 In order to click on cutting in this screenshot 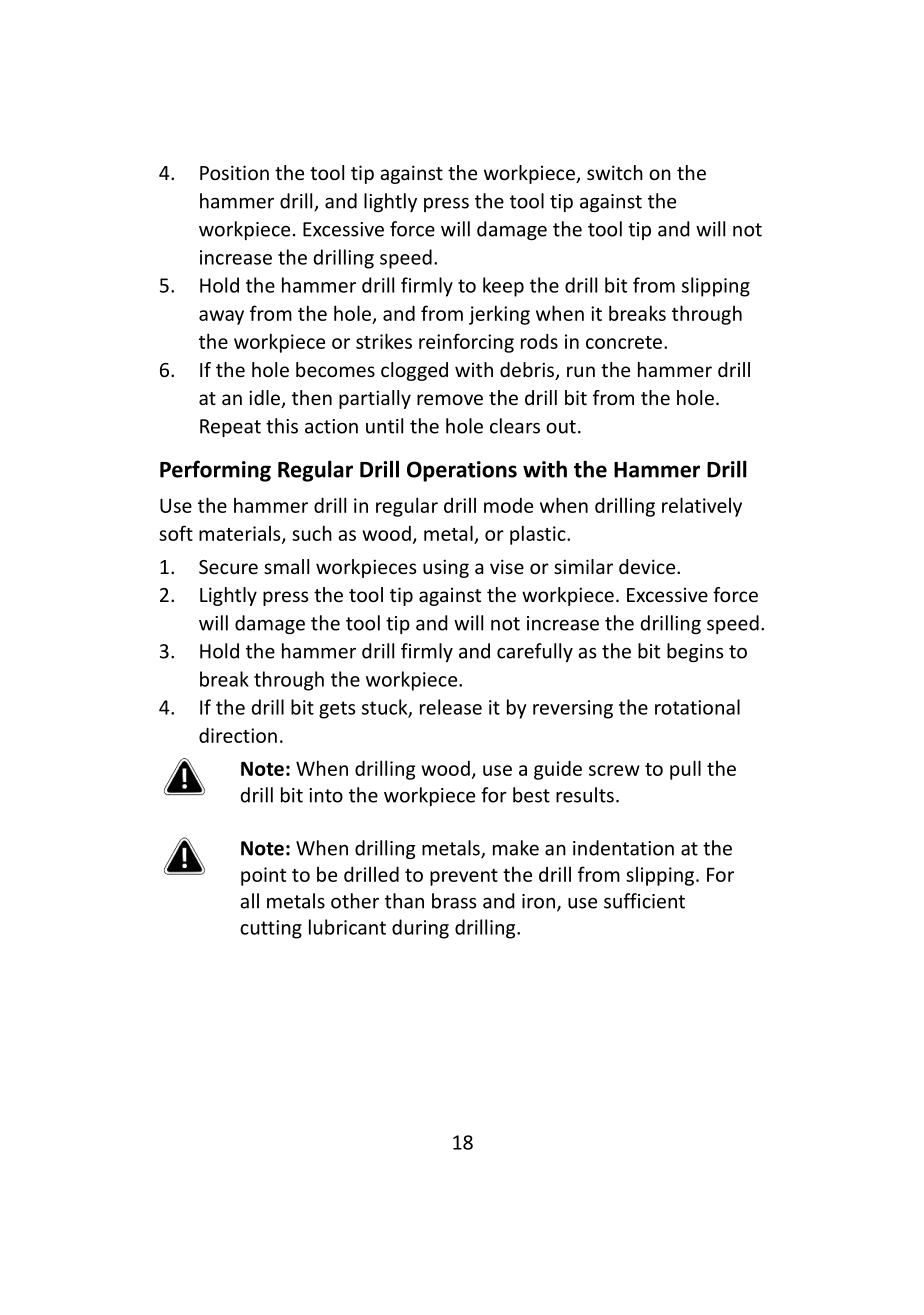, I will do `click(271, 929)`.
